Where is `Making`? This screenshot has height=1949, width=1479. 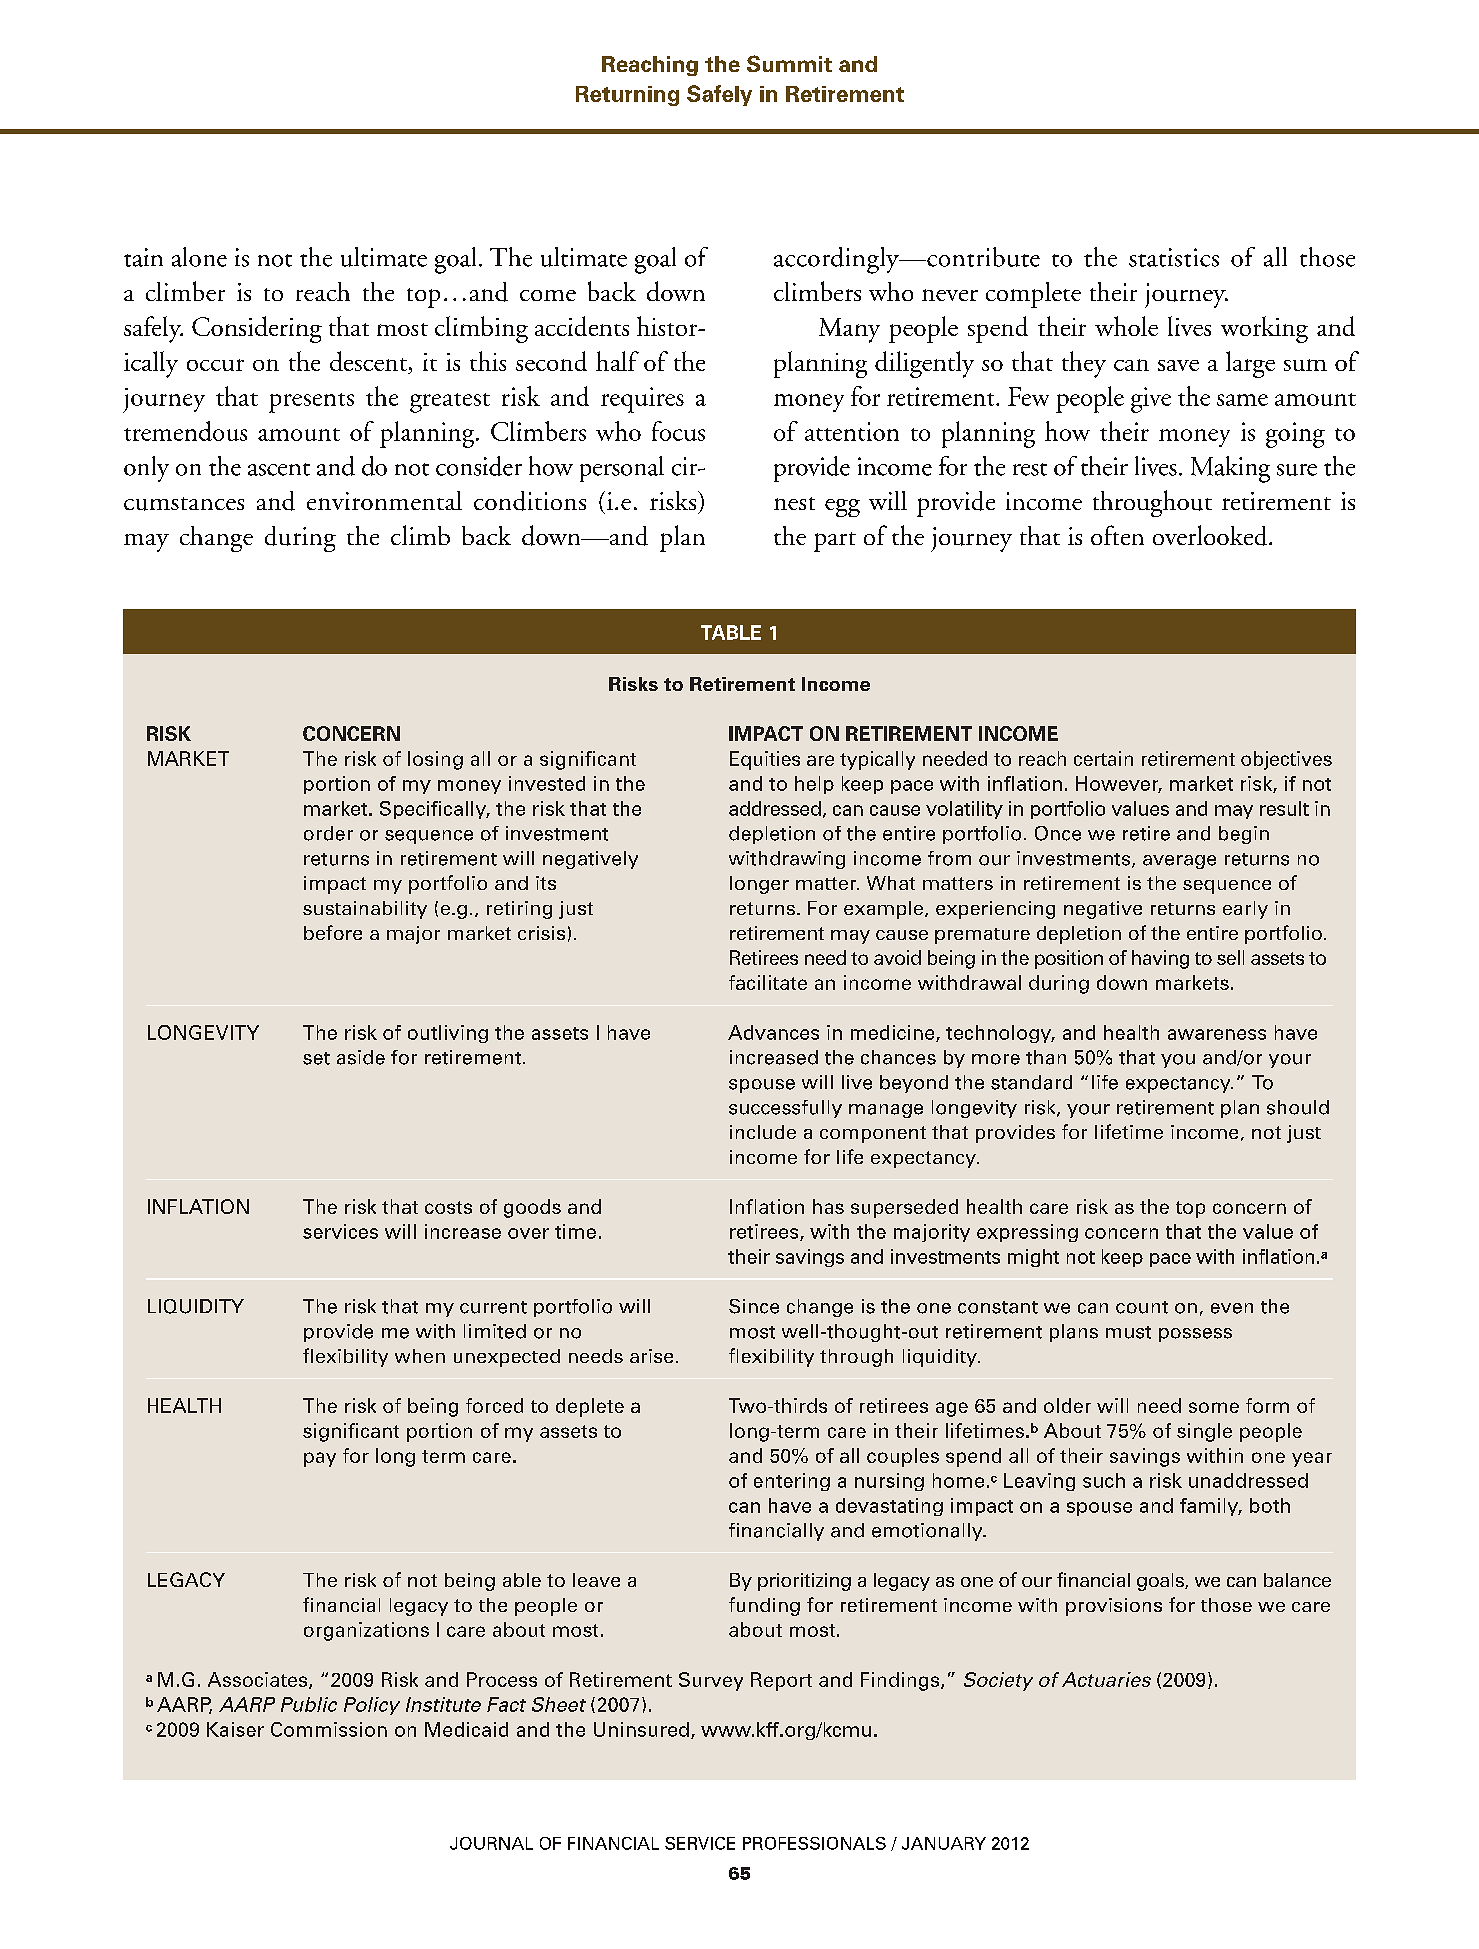
Making is located at coordinates (1230, 469).
